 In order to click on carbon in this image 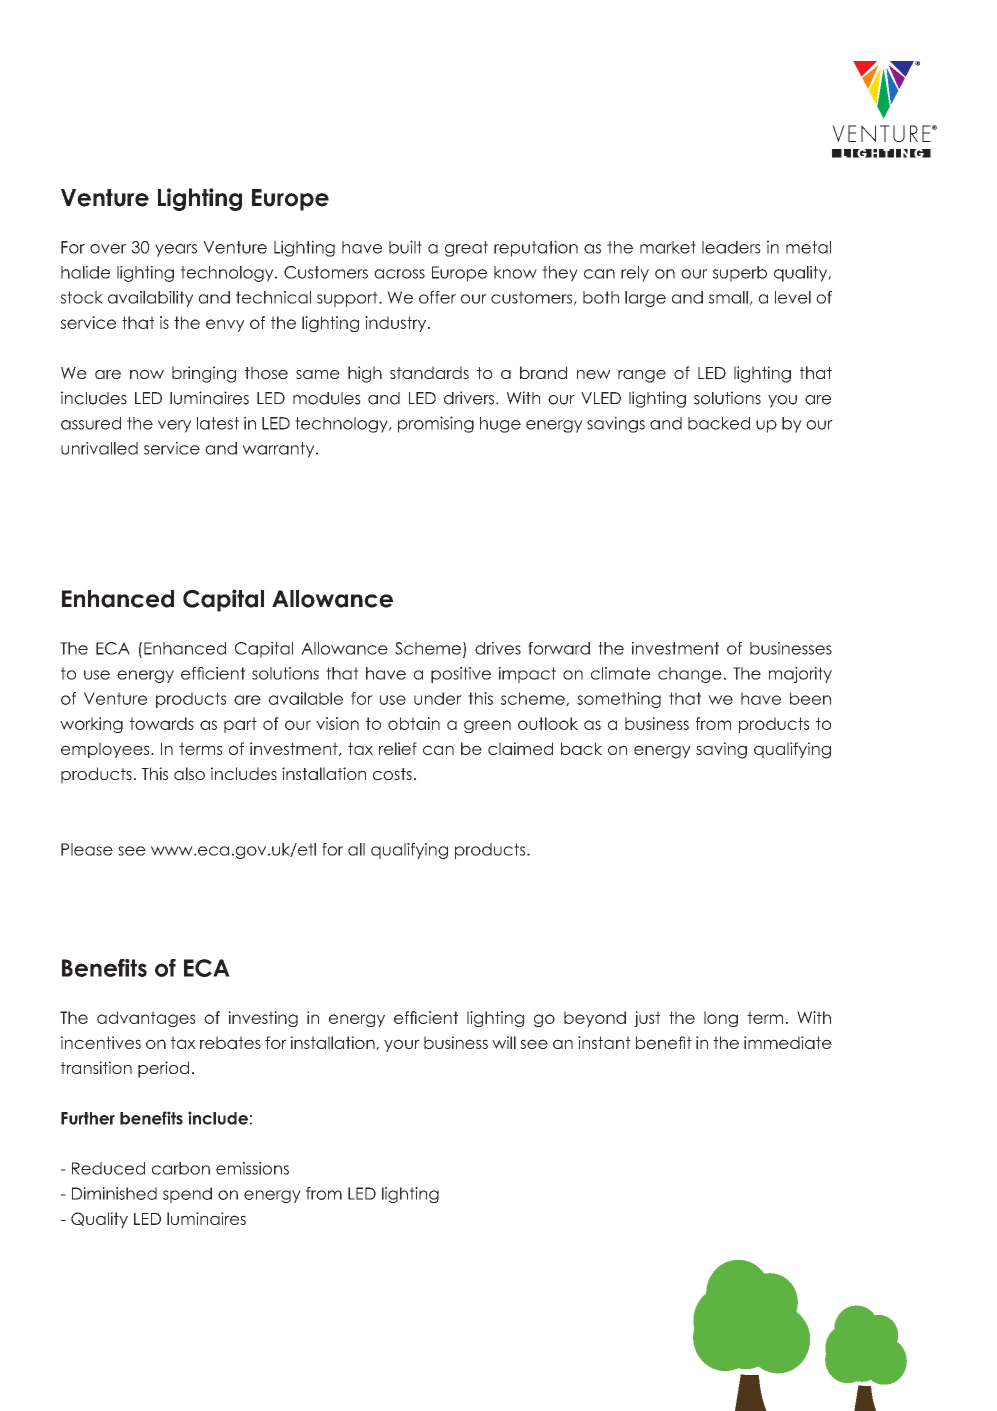, I will do `click(181, 1168)`.
